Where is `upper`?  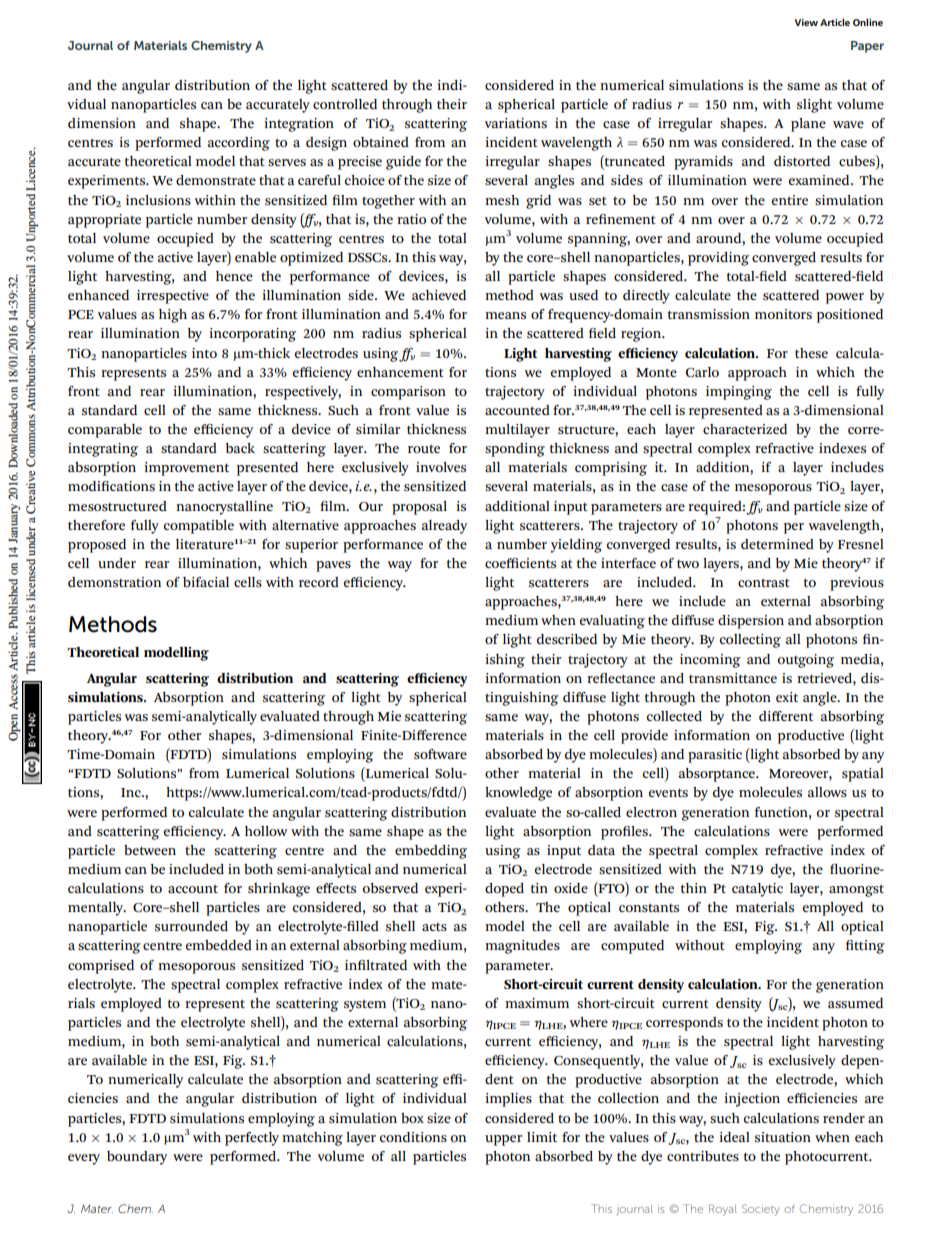 upper is located at coordinates (503, 1140).
